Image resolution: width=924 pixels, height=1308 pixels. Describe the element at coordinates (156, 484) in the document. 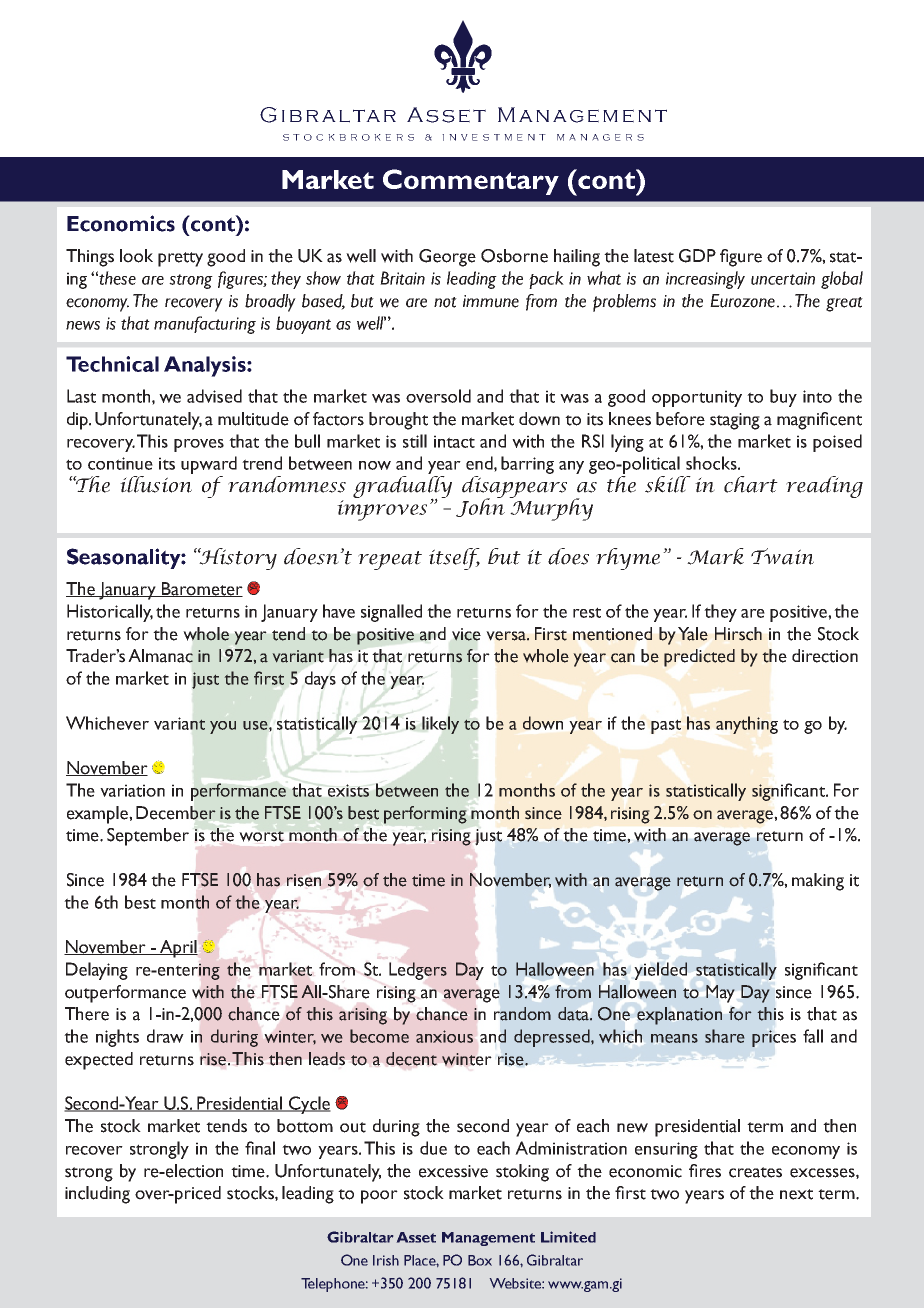

I see `illusion` at that location.
